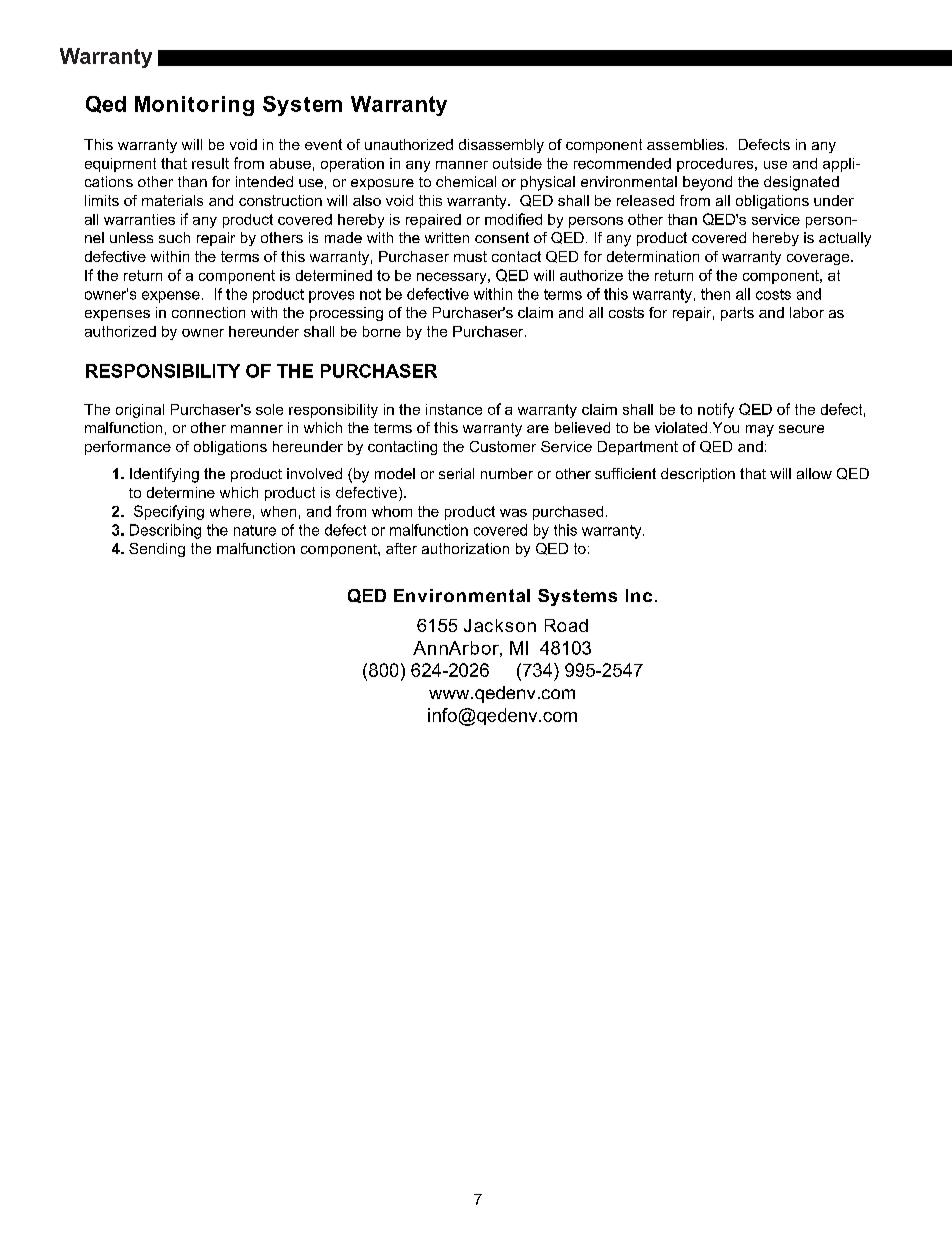 The width and height of the screenshot is (952, 1233). Describe the element at coordinates (157, 550) in the screenshot. I see `Sending` at that location.
